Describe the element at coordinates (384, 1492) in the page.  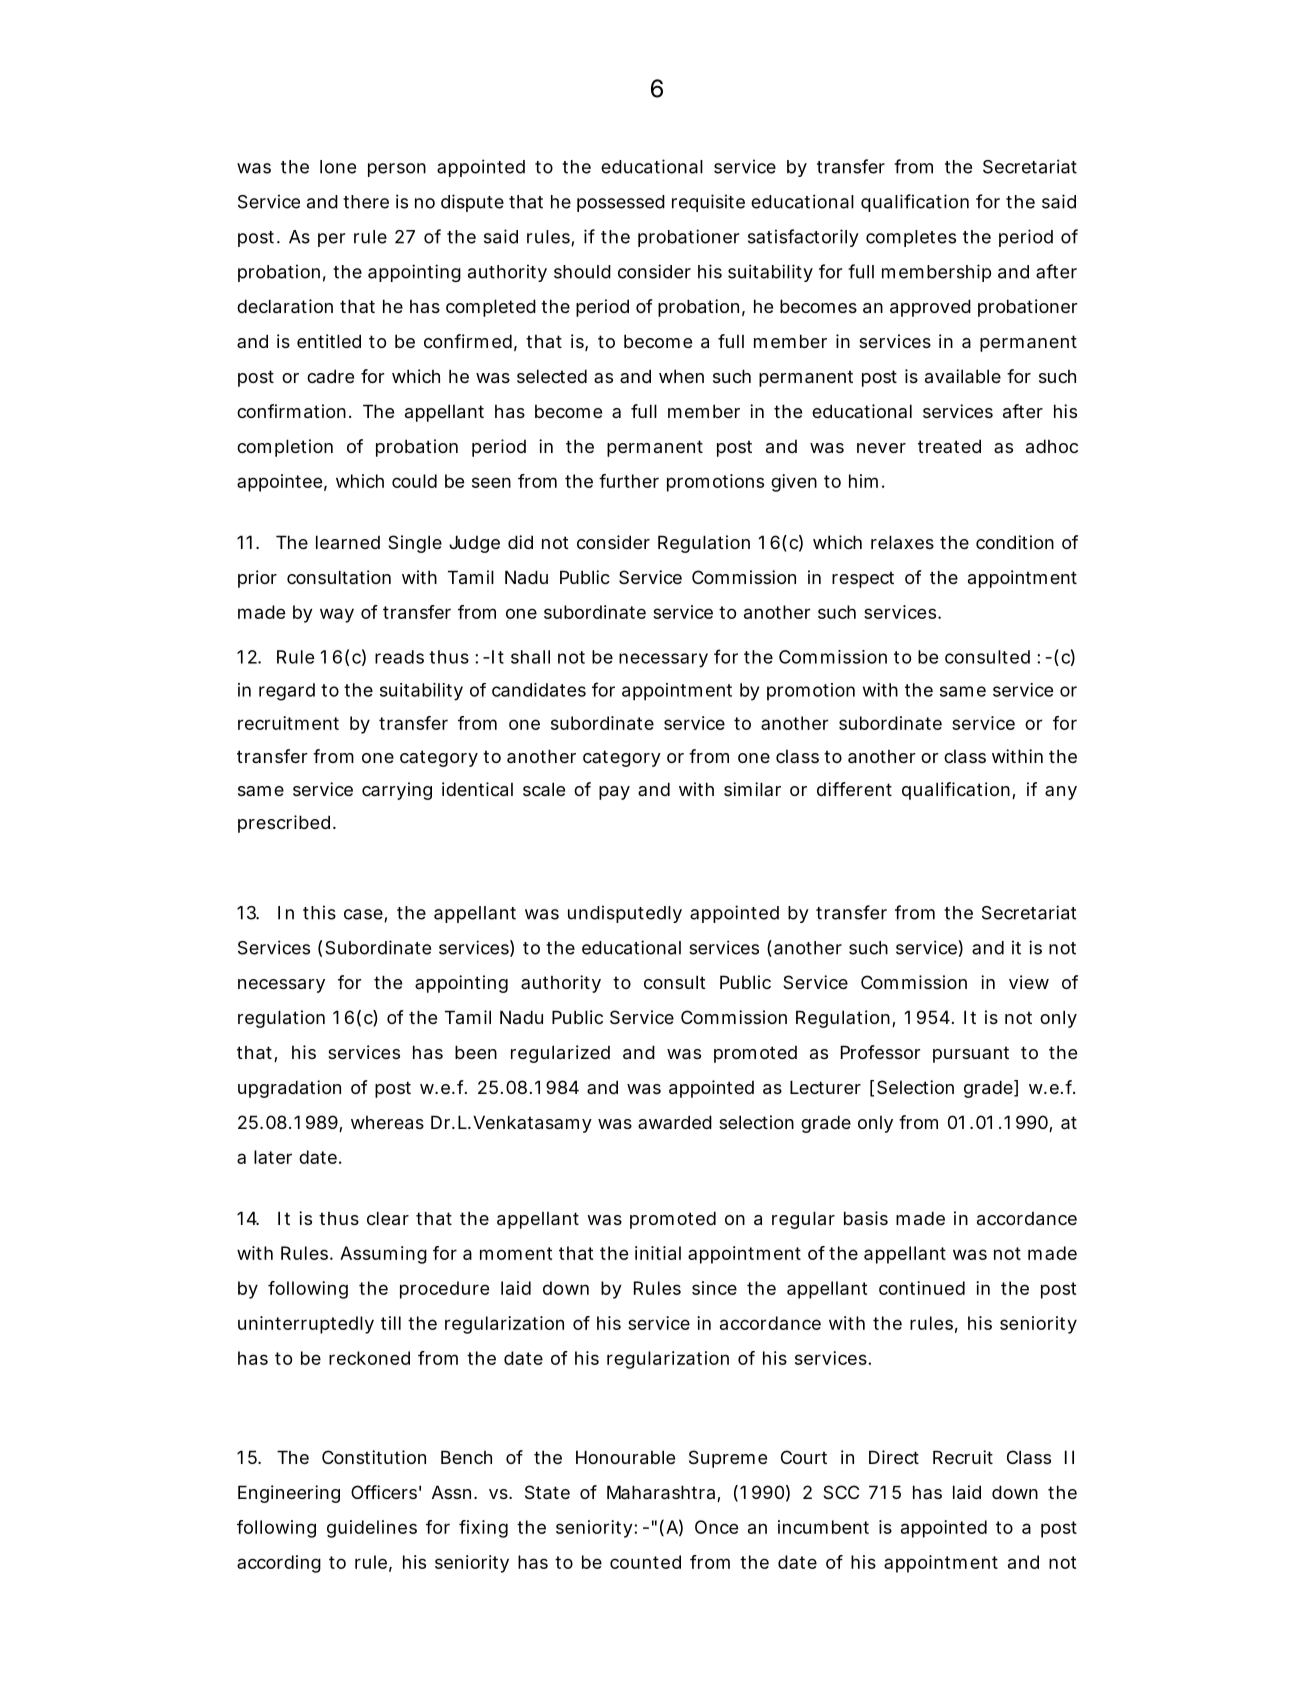
I see `Officers` at that location.
